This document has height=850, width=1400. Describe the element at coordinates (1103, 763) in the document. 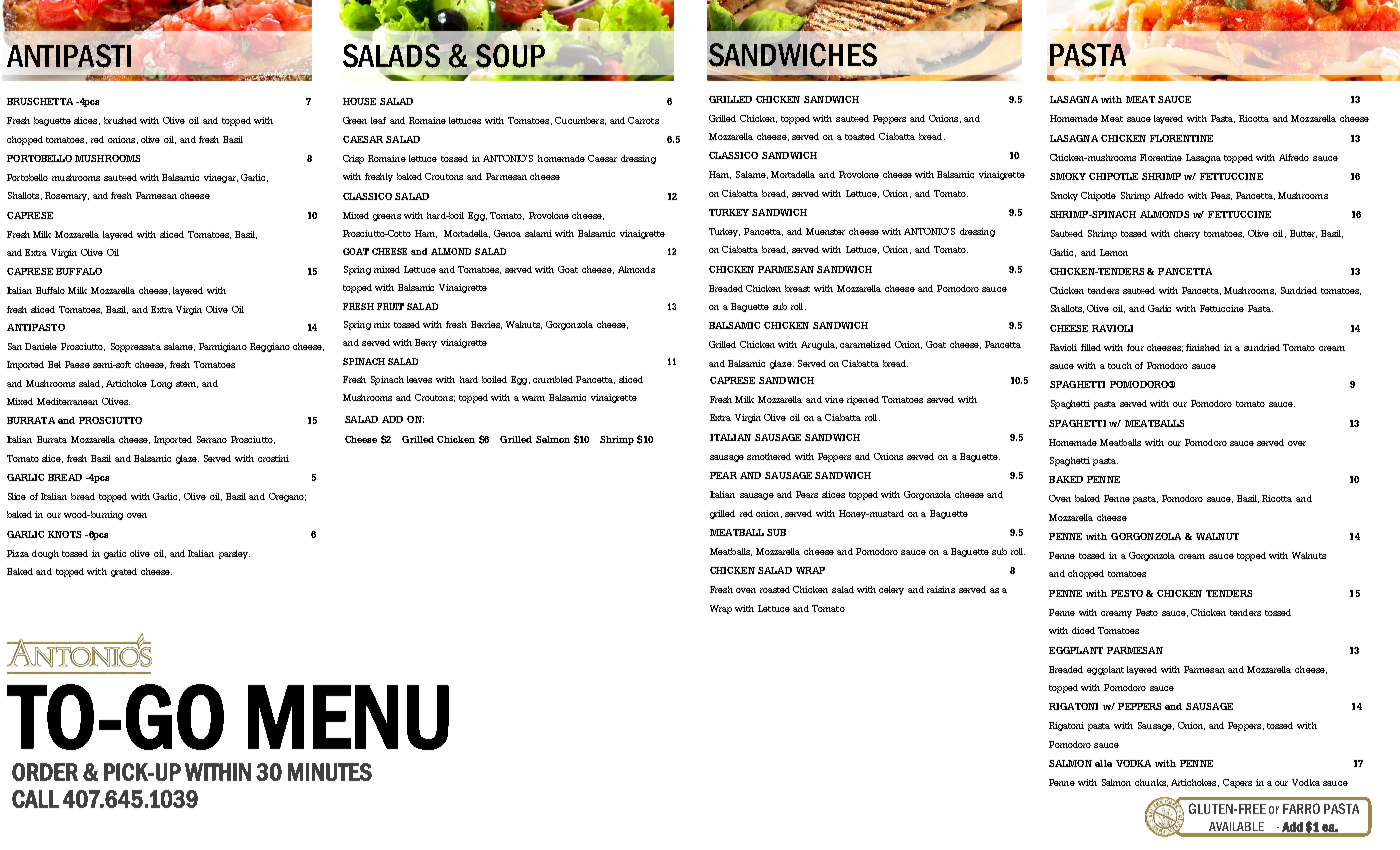

I see `alla` at that location.
